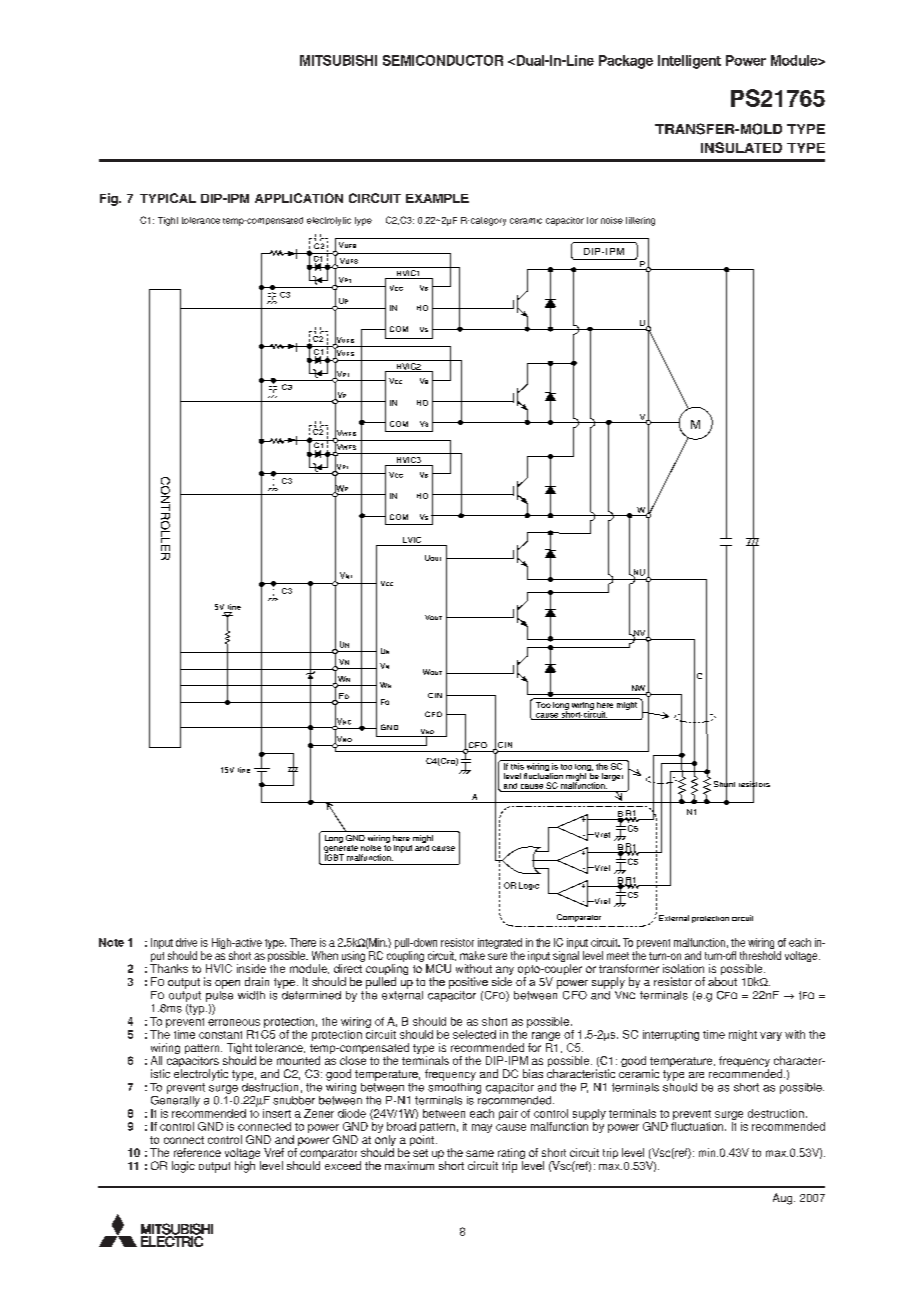 This page has width=924, height=1308. Describe the element at coordinates (689, 62) in the page. I see `Intelligent` at that location.
